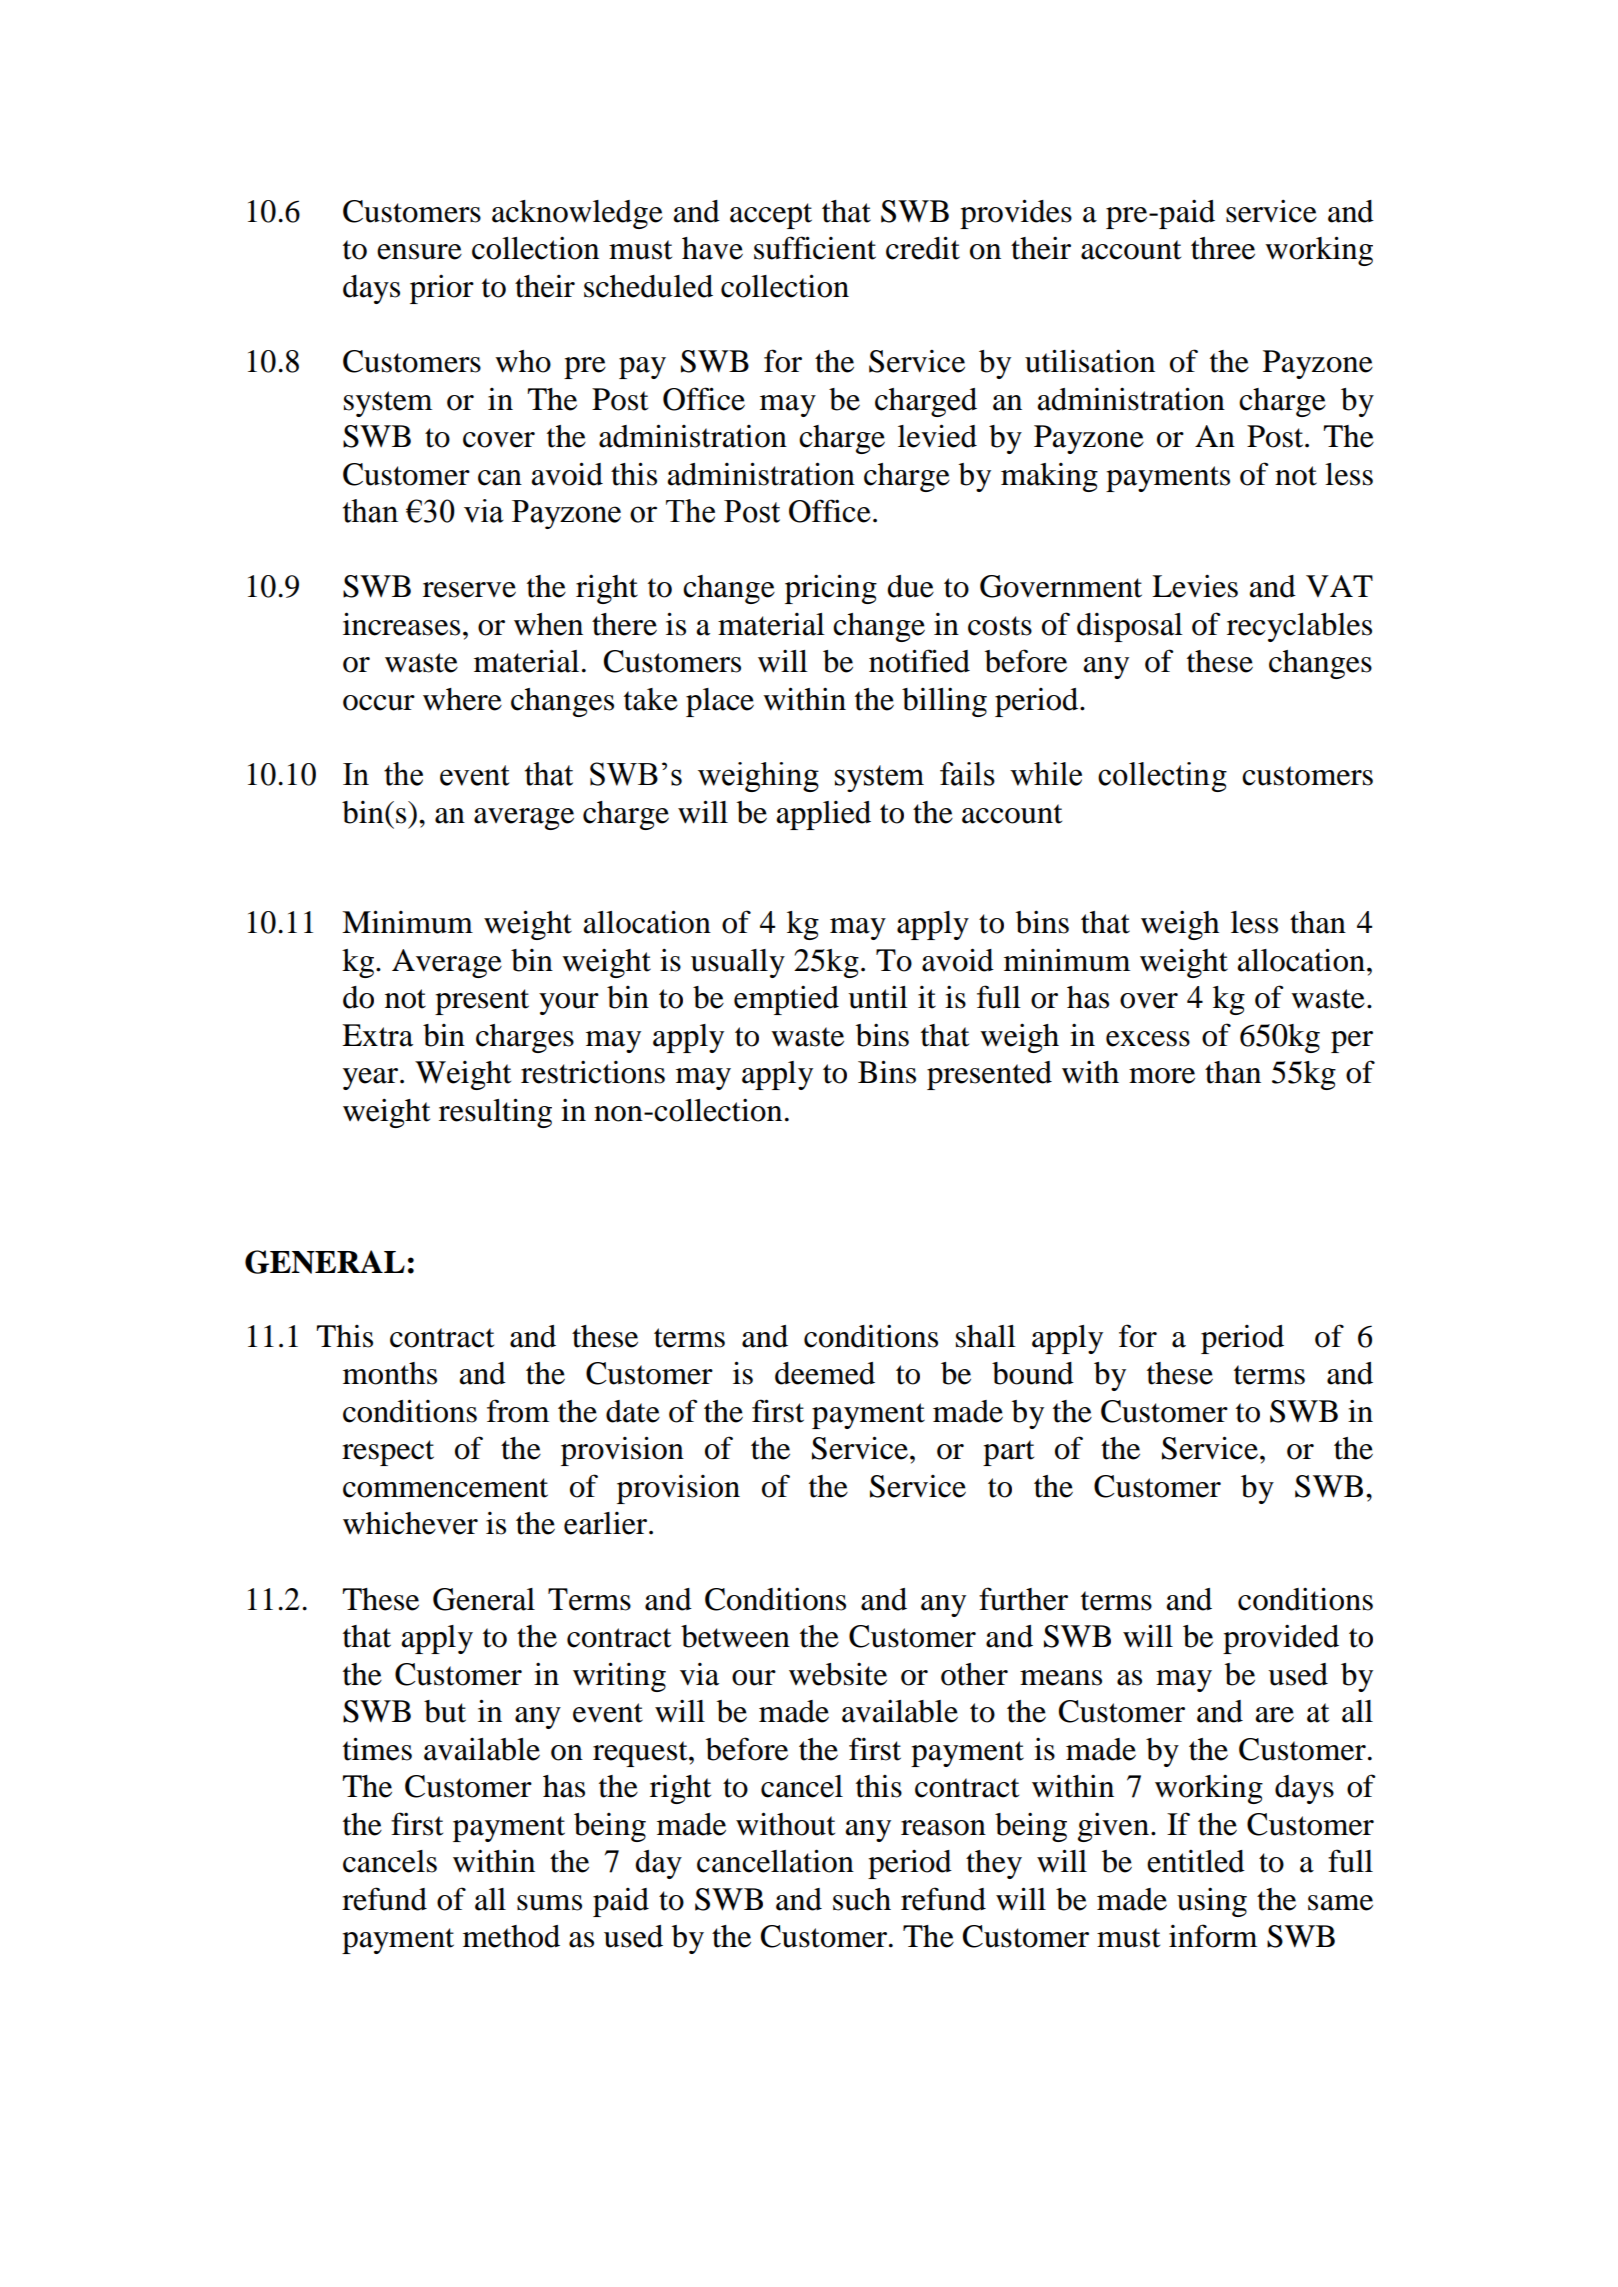 The height and width of the screenshot is (2287, 1618). Describe the element at coordinates (838, 1674) in the screenshot. I see `website` at that location.
